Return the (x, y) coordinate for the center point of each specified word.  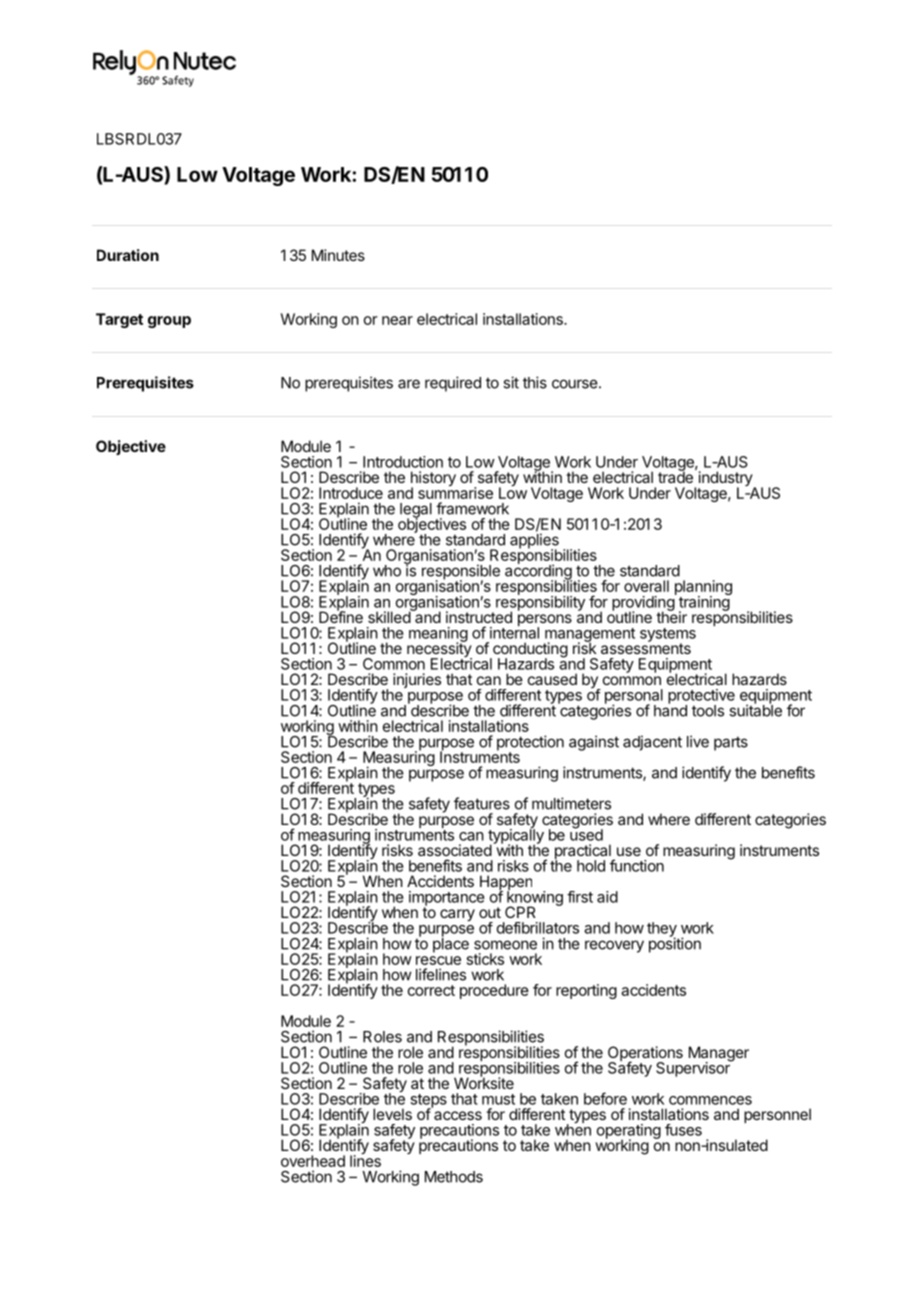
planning (703, 589)
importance (447, 899)
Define (341, 616)
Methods (454, 1177)
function (637, 865)
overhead (313, 1161)
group (169, 322)
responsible (461, 573)
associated (455, 850)
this (535, 382)
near (397, 320)
